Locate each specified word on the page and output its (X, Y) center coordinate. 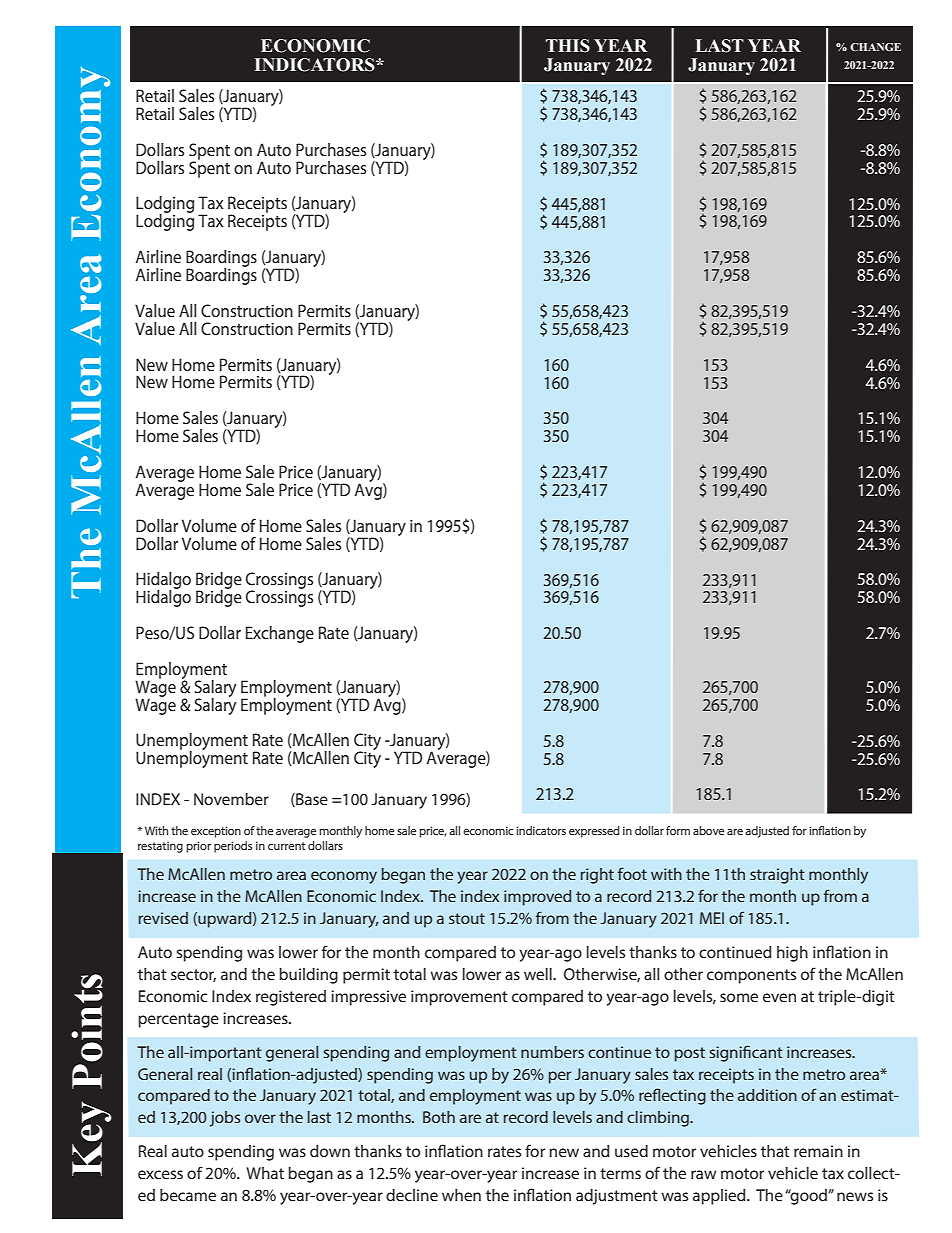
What (265, 1173)
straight (777, 876)
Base (311, 800)
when (461, 1195)
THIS (568, 46)
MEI (712, 918)
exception (216, 832)
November (231, 799)
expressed (594, 832)
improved (537, 898)
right (597, 876)
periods (233, 847)
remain (818, 1151)
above (708, 830)
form (678, 830)
